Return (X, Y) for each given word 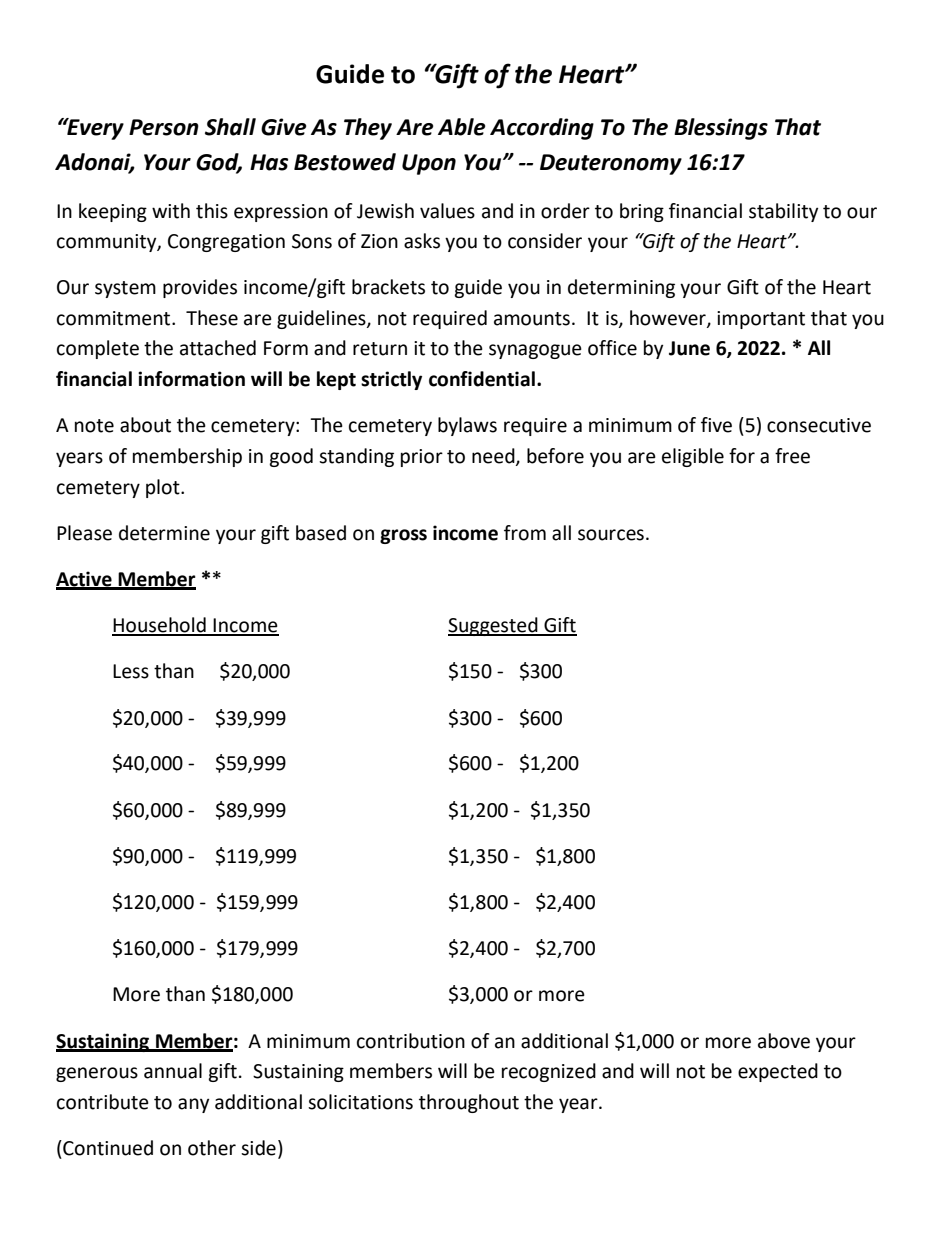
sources (611, 535)
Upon (429, 164)
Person (164, 127)
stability (783, 212)
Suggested (494, 626)
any (193, 1105)
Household (160, 626)
